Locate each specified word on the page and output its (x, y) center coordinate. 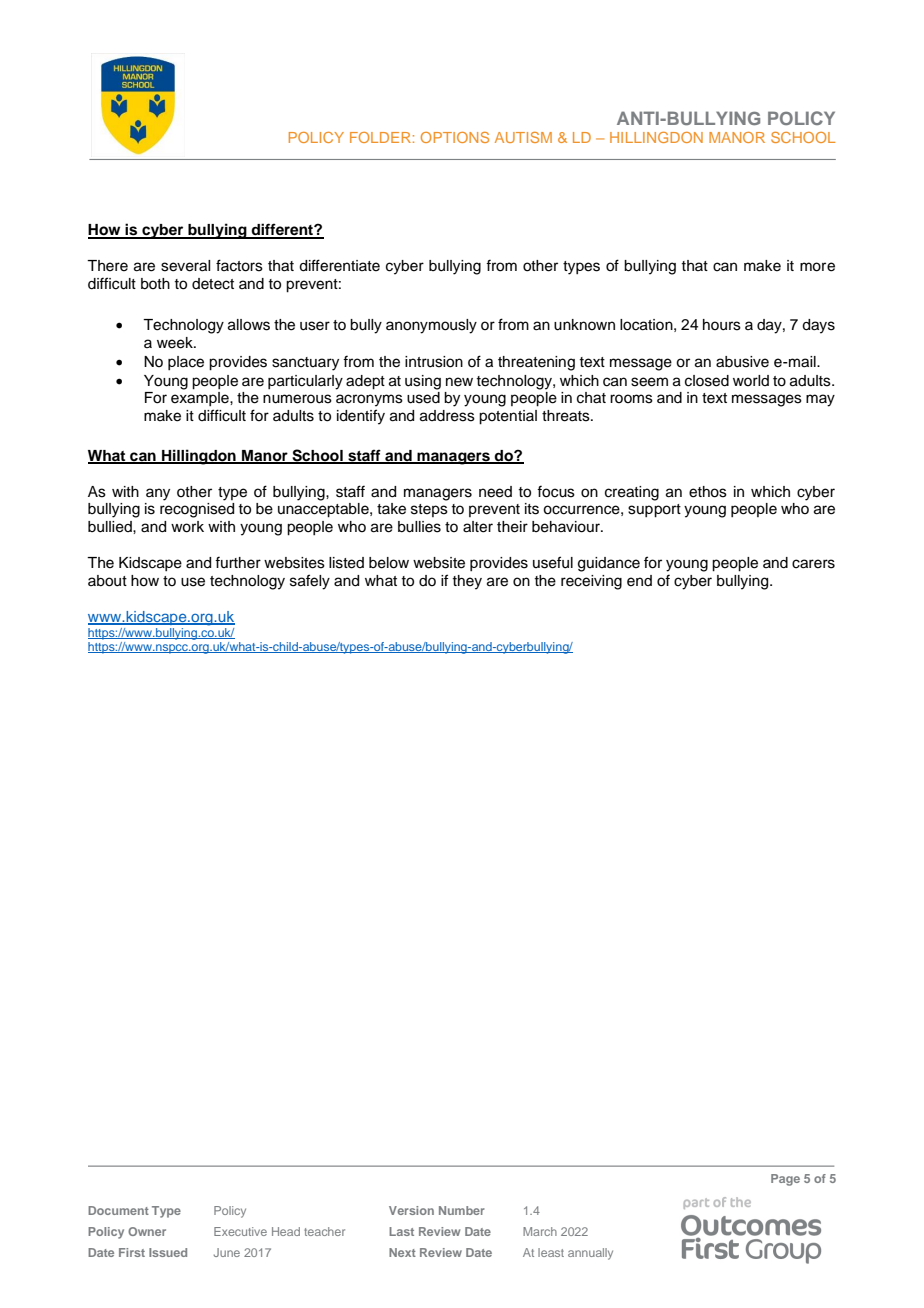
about (107, 581)
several (185, 266)
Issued (168, 1252)
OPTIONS (455, 137)
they (467, 582)
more (817, 267)
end (639, 581)
